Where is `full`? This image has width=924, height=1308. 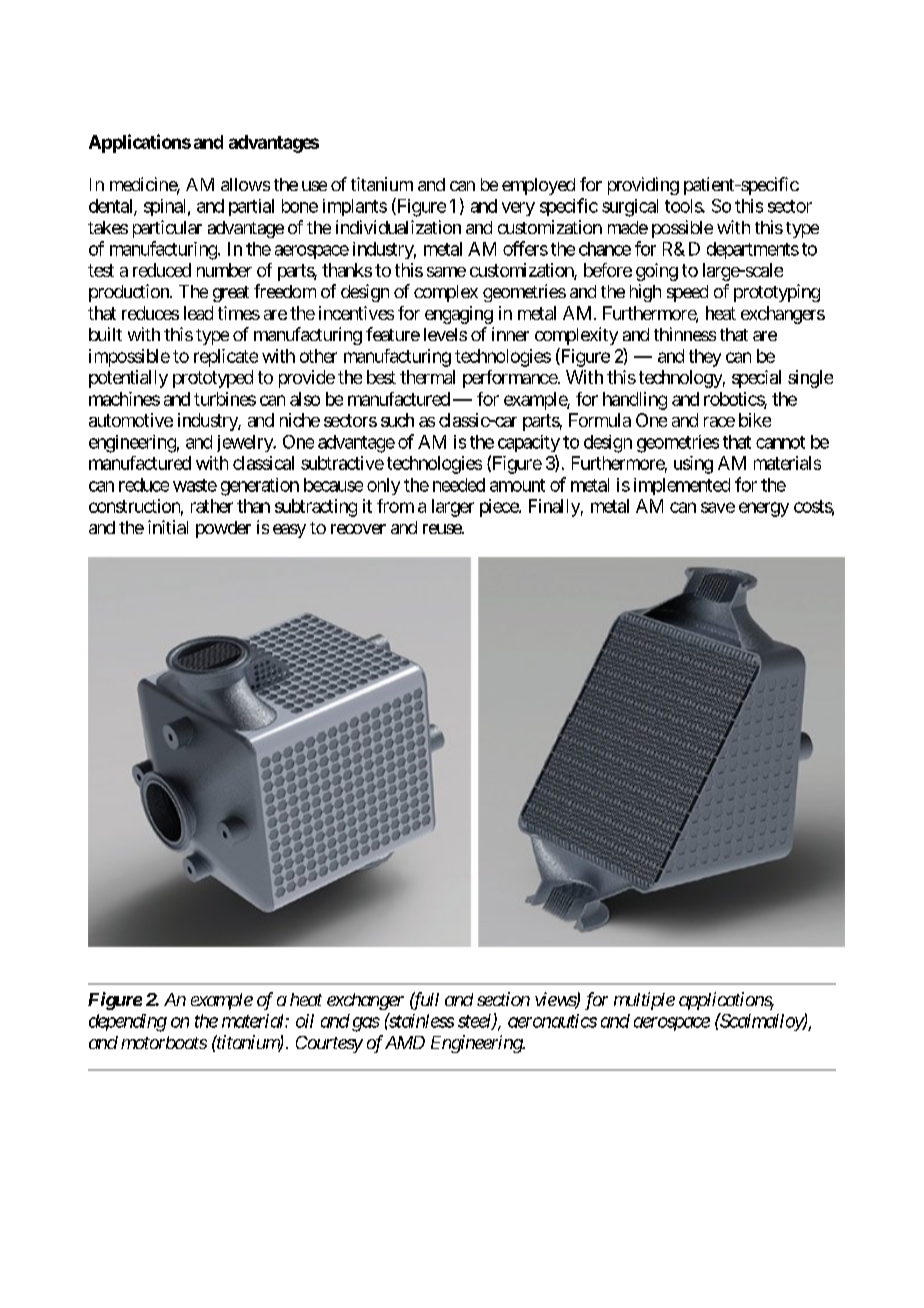
full is located at coordinates (424, 1001).
